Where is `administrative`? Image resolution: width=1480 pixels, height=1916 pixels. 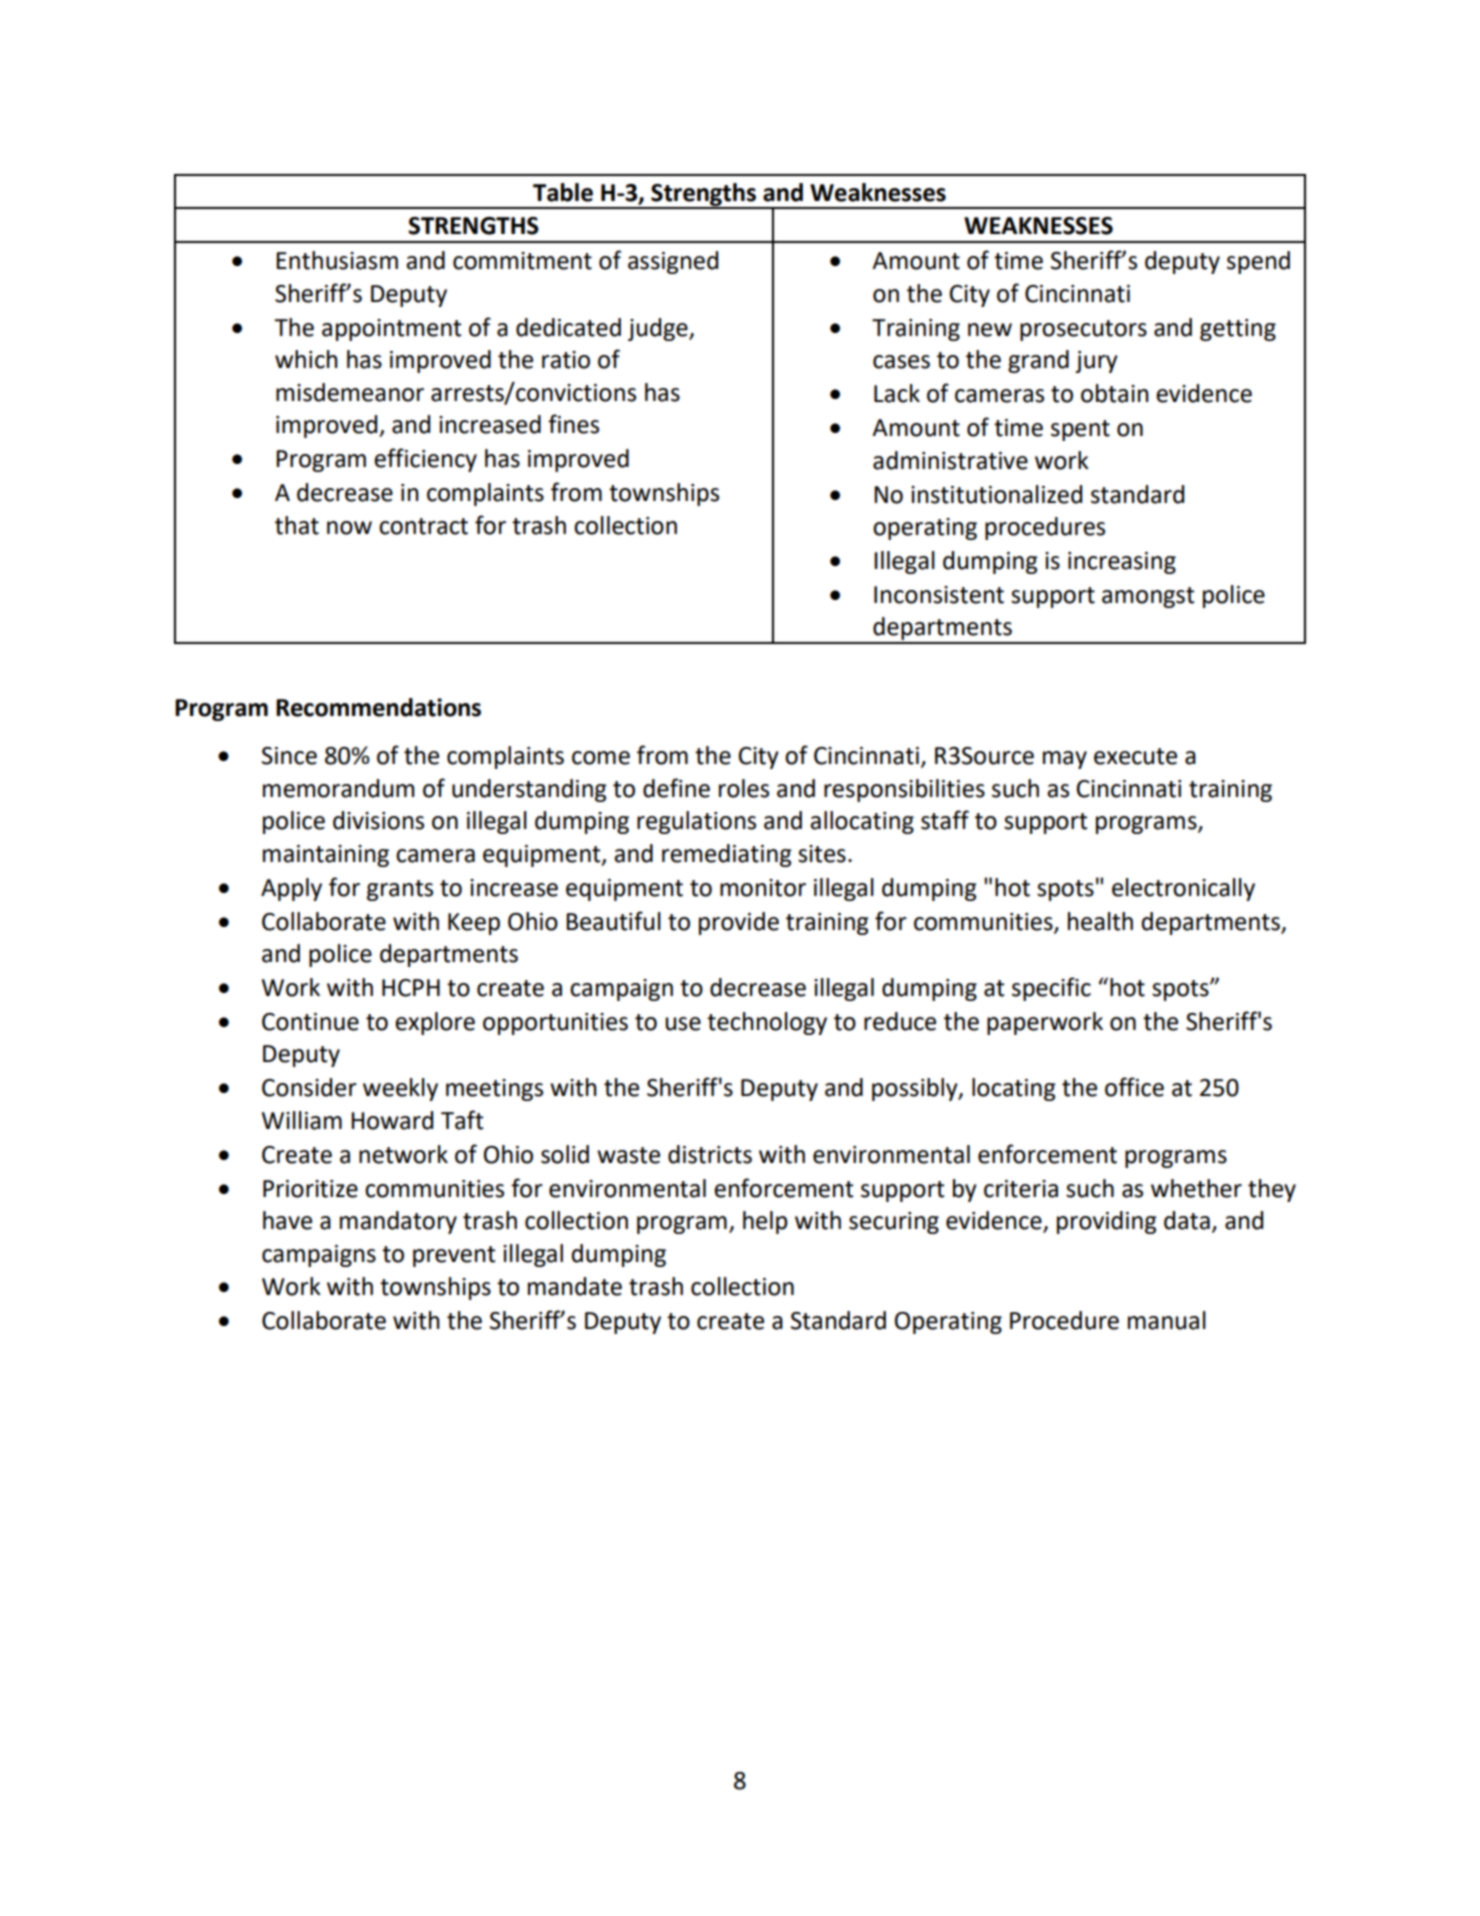
administrative is located at coordinates (950, 460).
